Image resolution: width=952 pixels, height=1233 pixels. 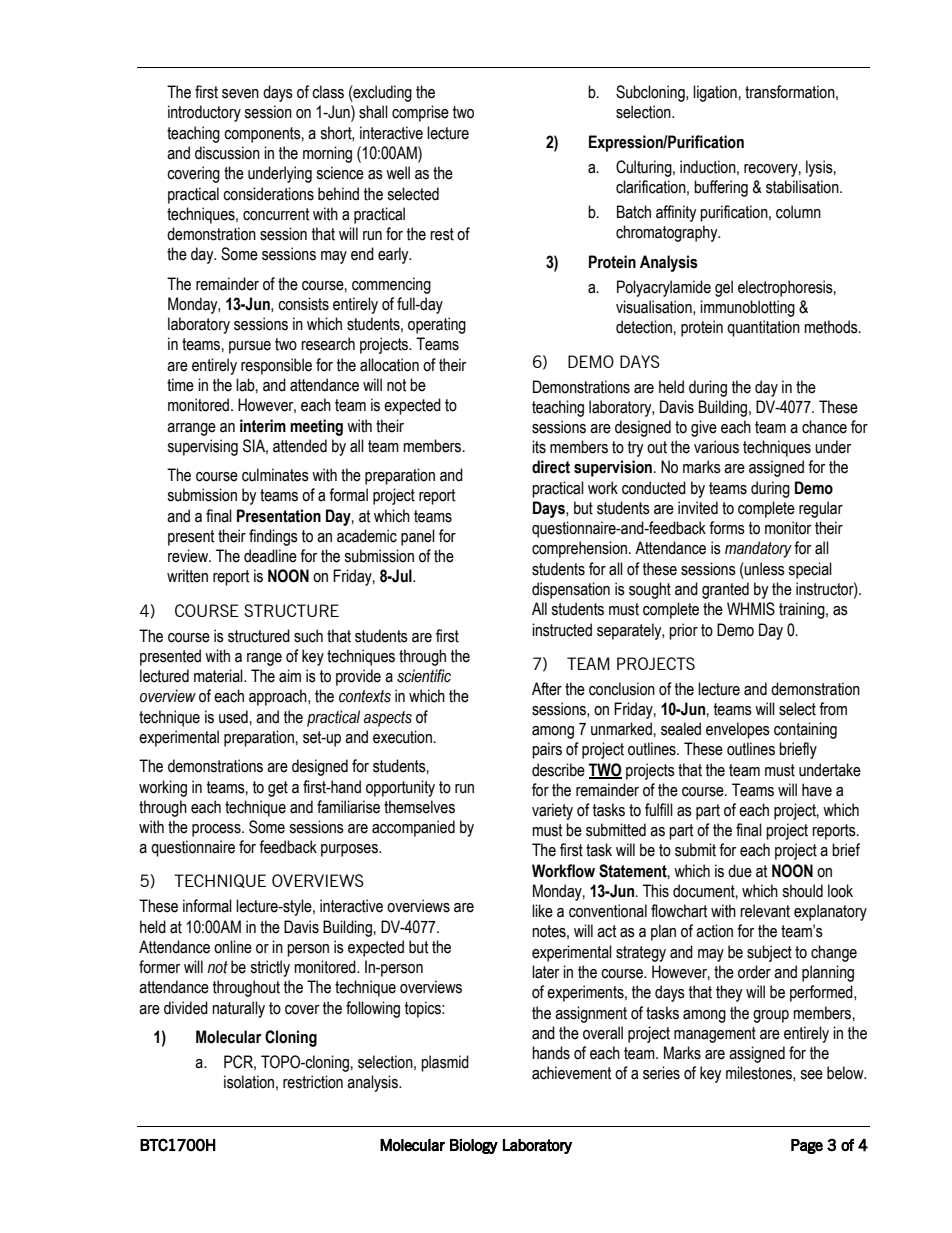 What do you see at coordinates (420, 113) in the page?
I see `comprise` at bounding box center [420, 113].
